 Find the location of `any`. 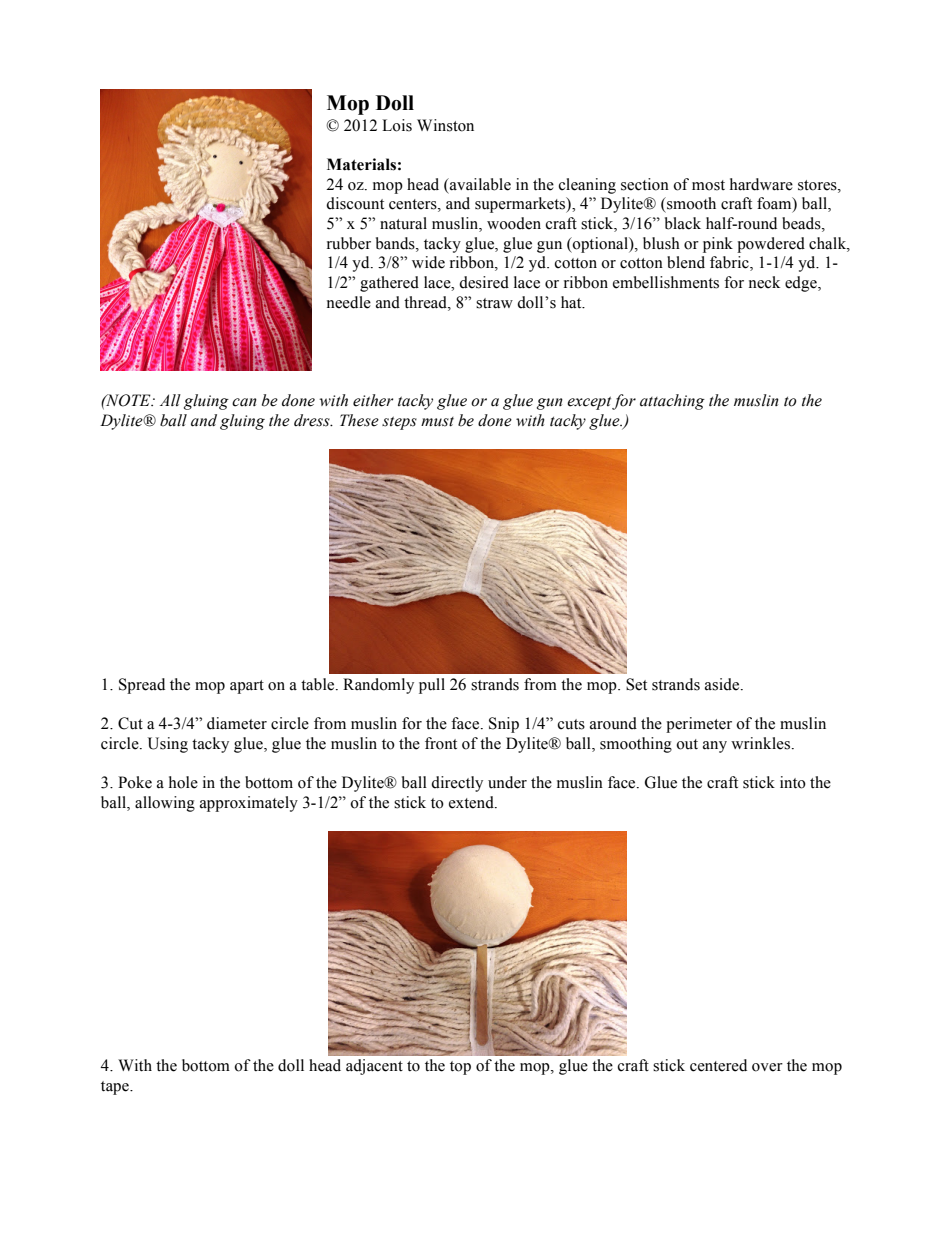

any is located at coordinates (715, 747).
